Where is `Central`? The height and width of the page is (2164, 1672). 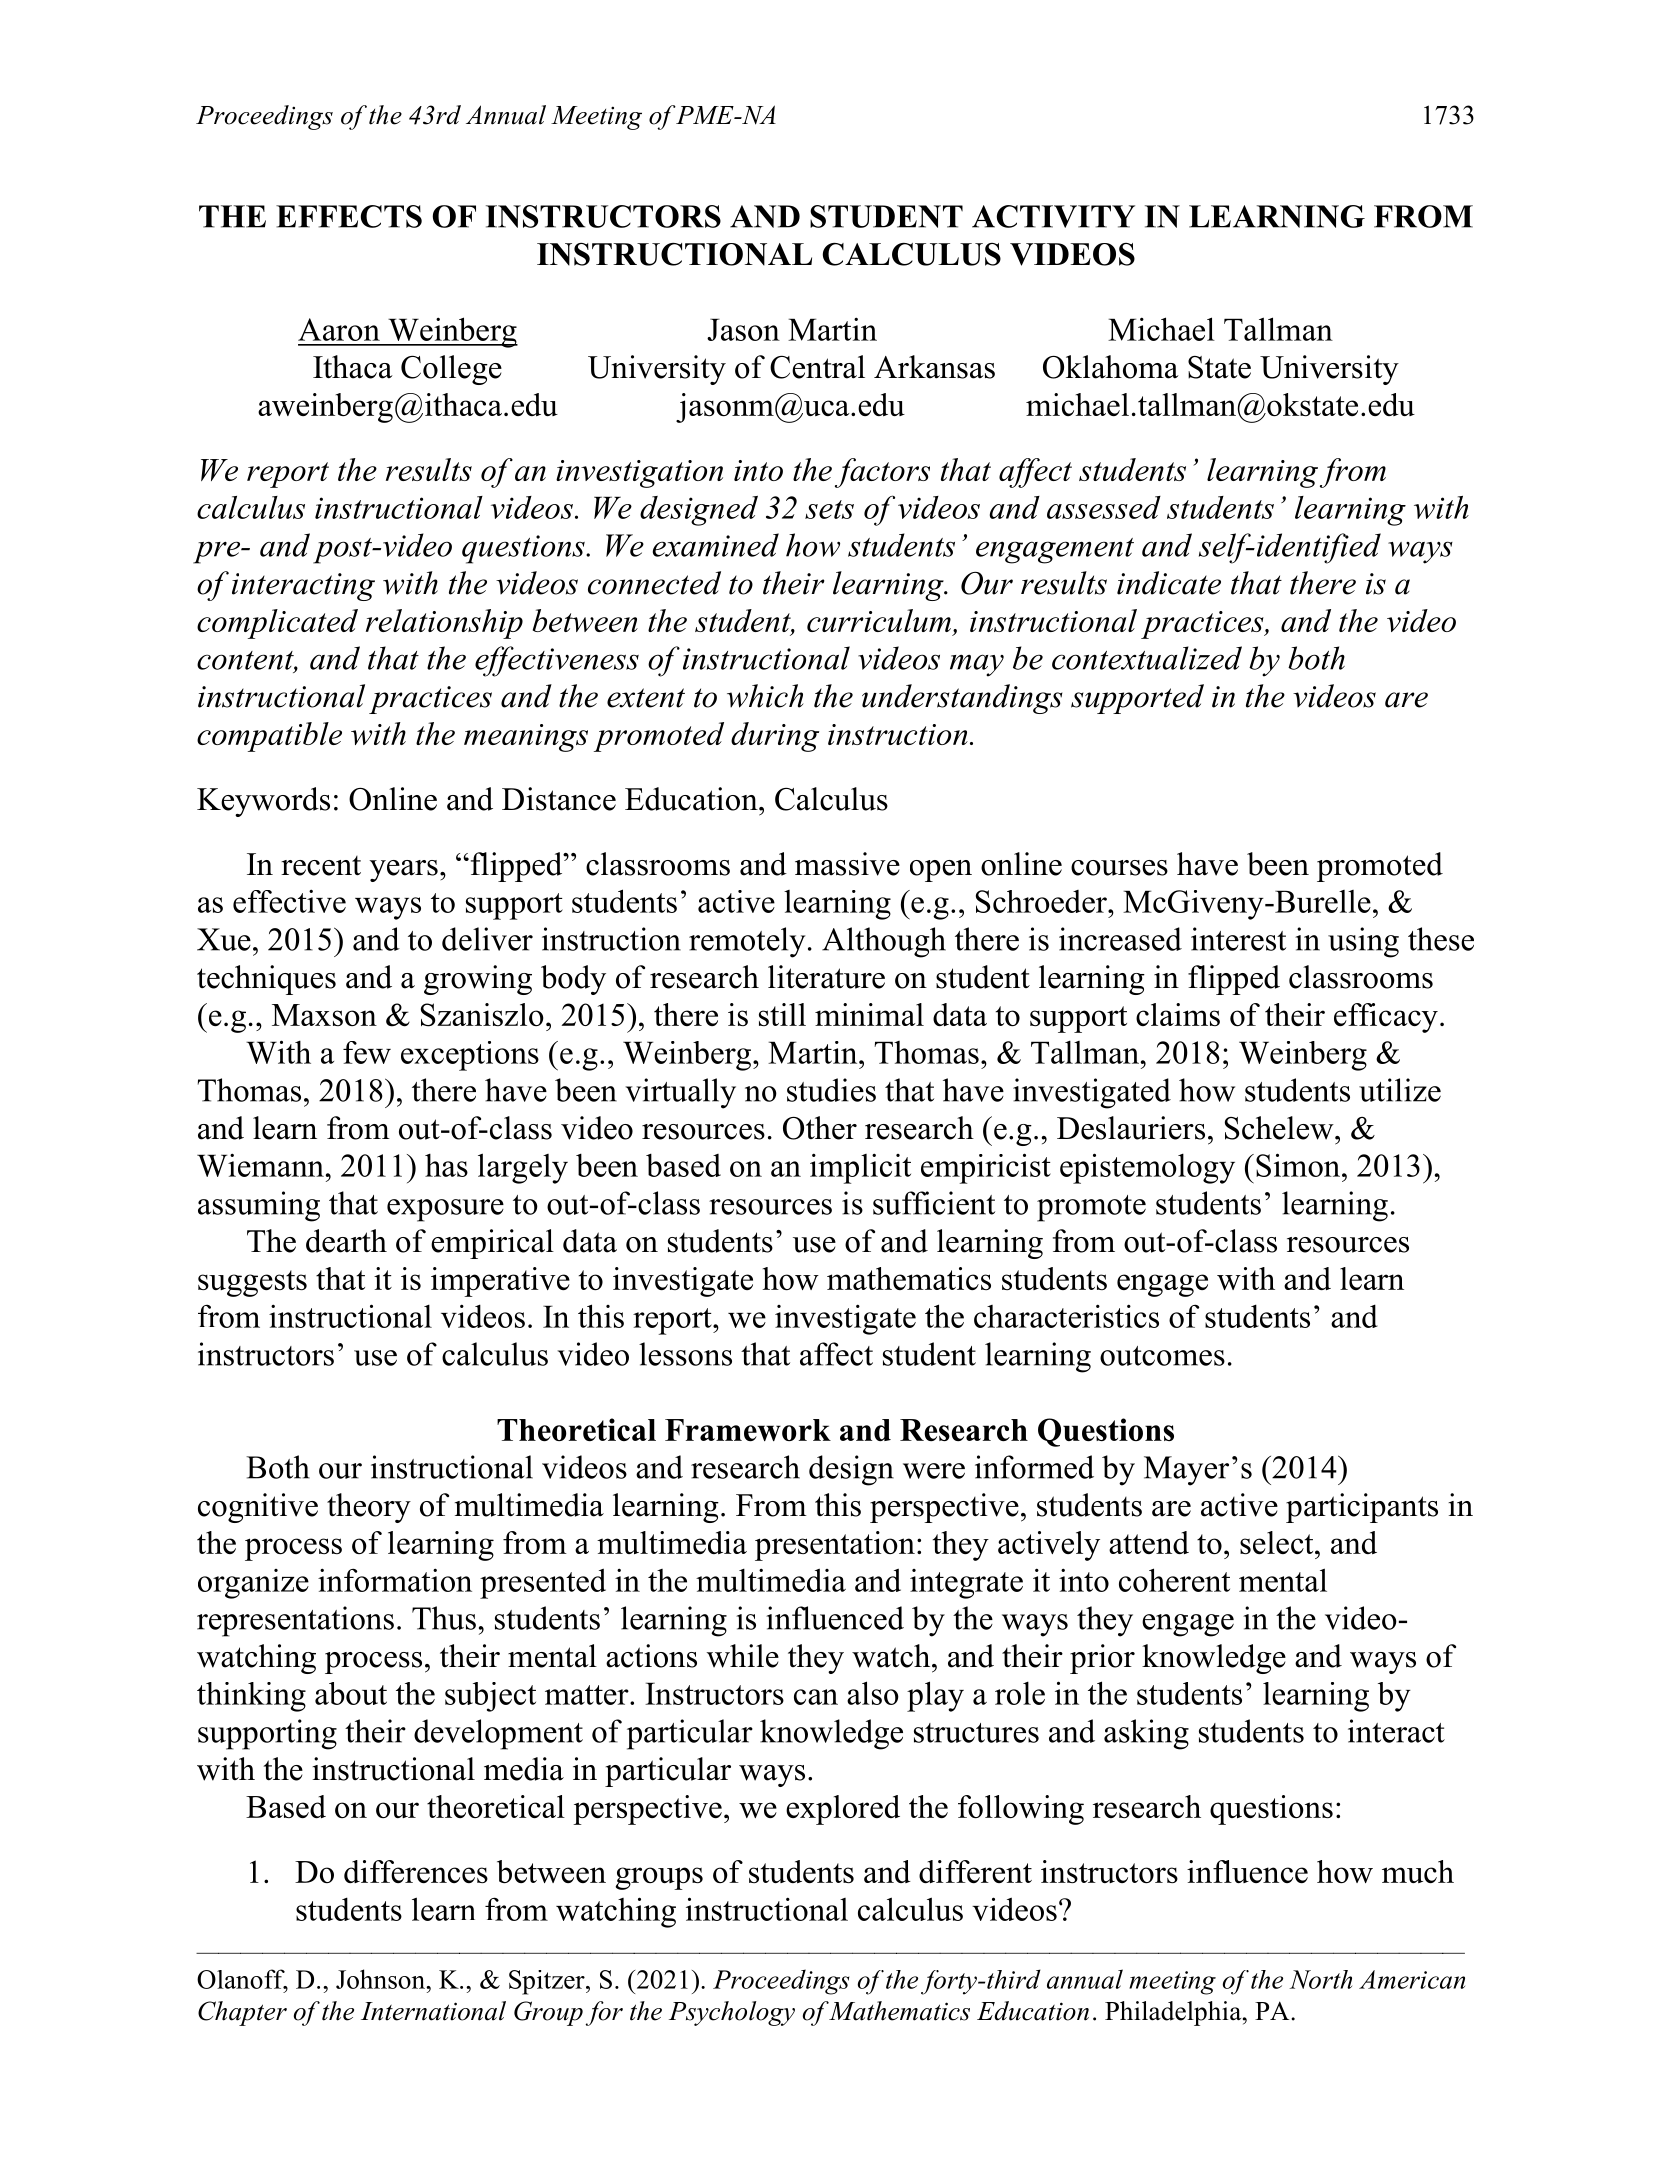
Central is located at coordinates (817, 367).
